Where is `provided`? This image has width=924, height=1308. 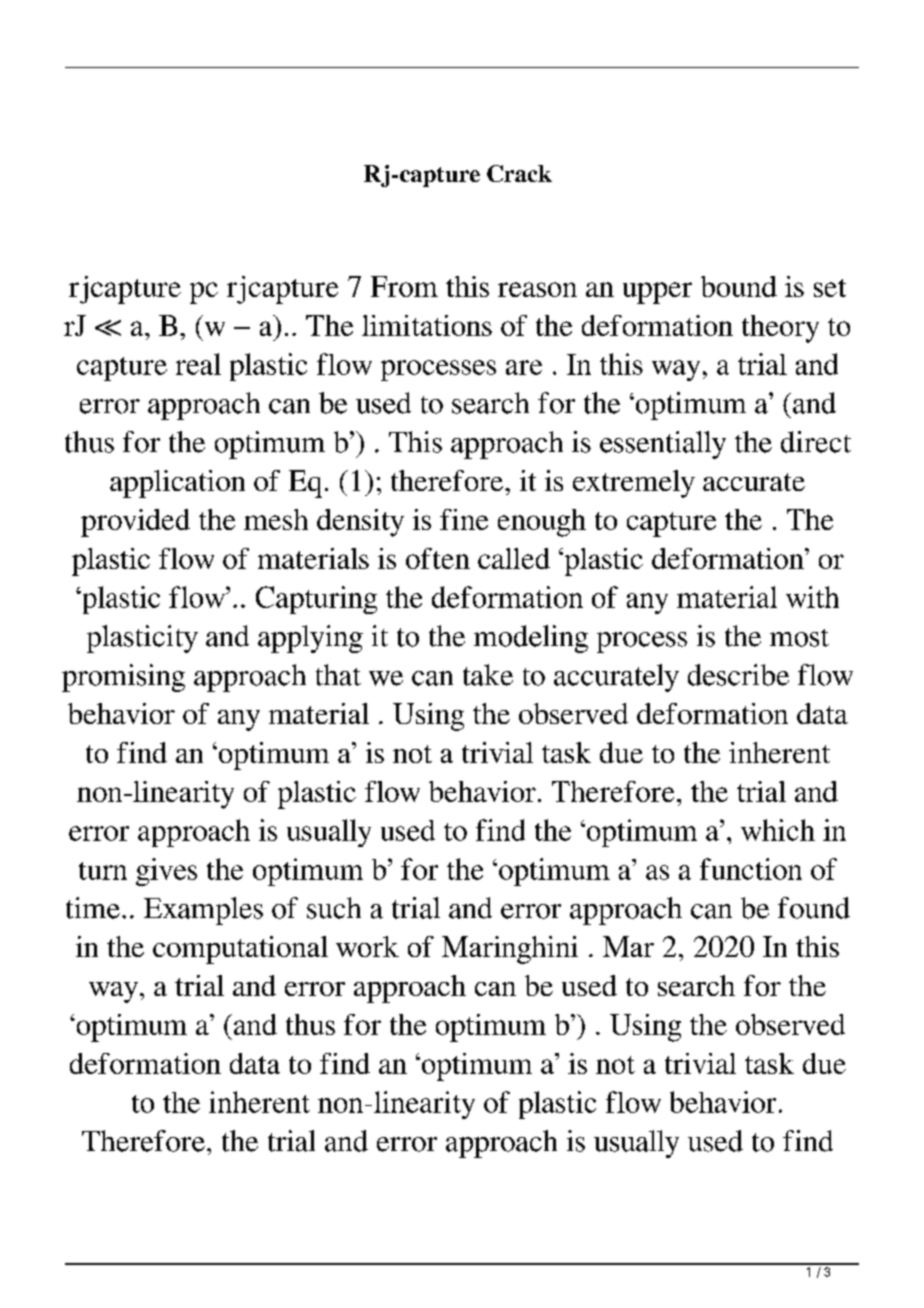
provided is located at coordinates (135, 523).
